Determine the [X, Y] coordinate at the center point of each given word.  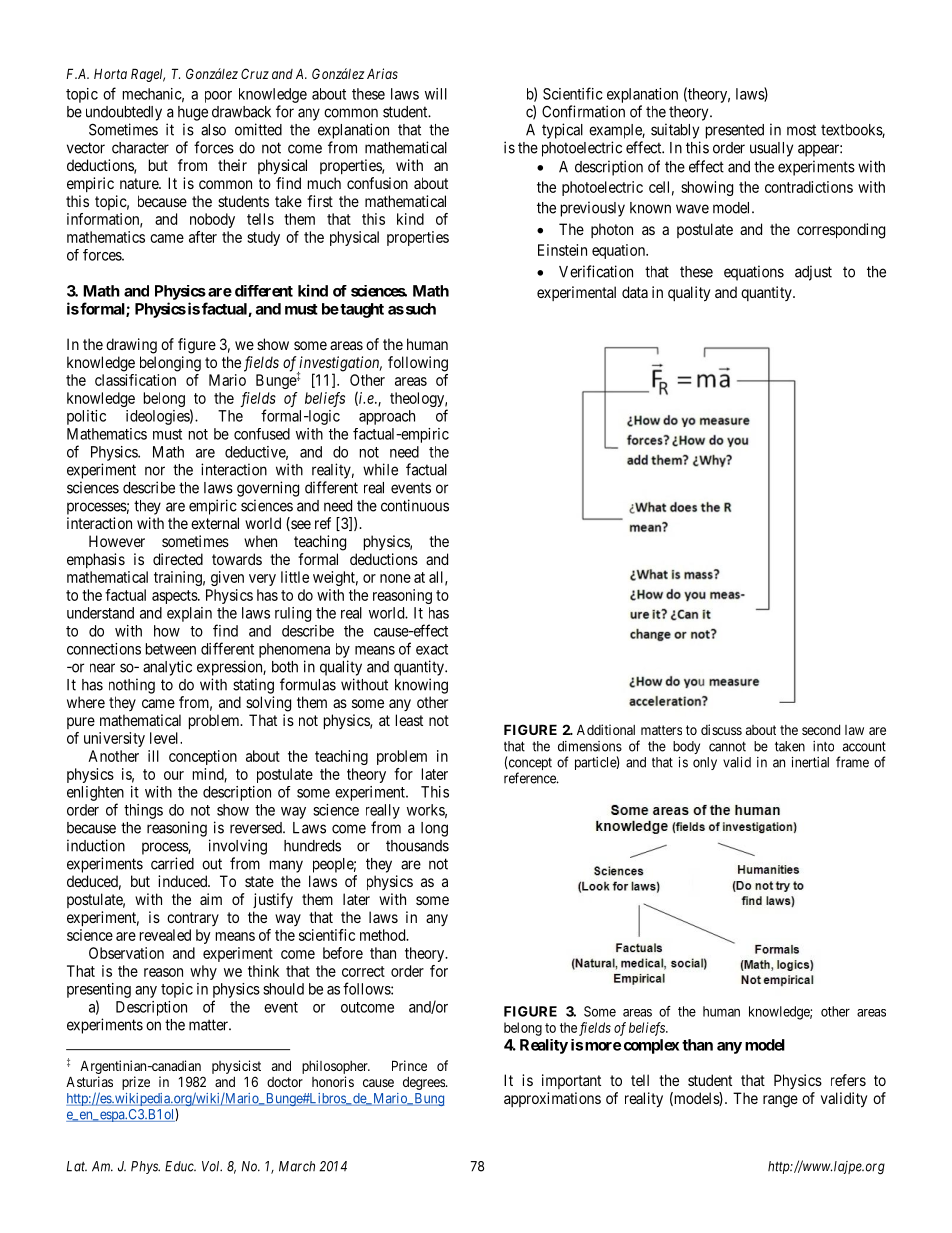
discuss [721, 729]
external [215, 523]
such [419, 309]
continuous [415, 505]
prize [136, 1083]
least [409, 720]
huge [193, 113]
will [436, 94]
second [821, 730]
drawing [131, 346]
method [384, 935]
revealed [165, 935]
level [166, 738]
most [801, 130]
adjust [813, 273]
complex [651, 1046]
